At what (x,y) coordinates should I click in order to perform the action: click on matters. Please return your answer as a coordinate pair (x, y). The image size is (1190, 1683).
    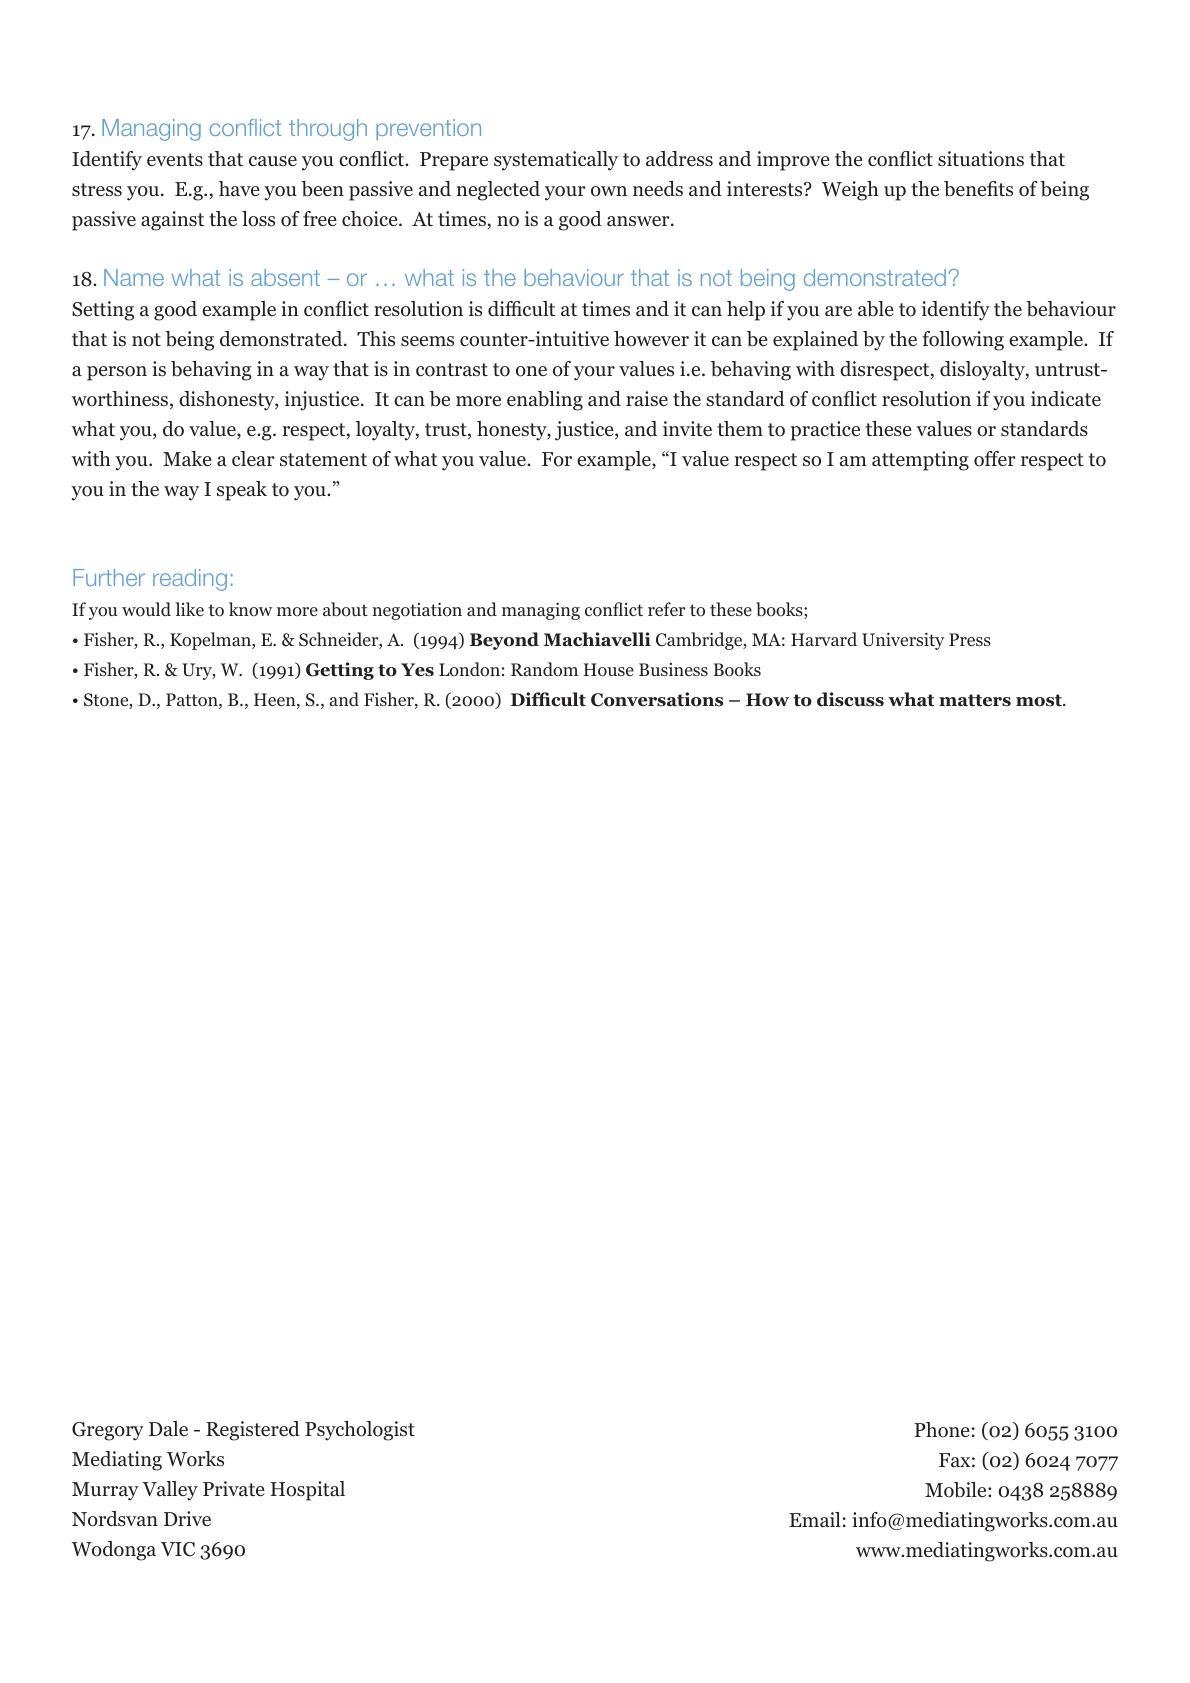
    Looking at the image, I should click on (975, 700).
